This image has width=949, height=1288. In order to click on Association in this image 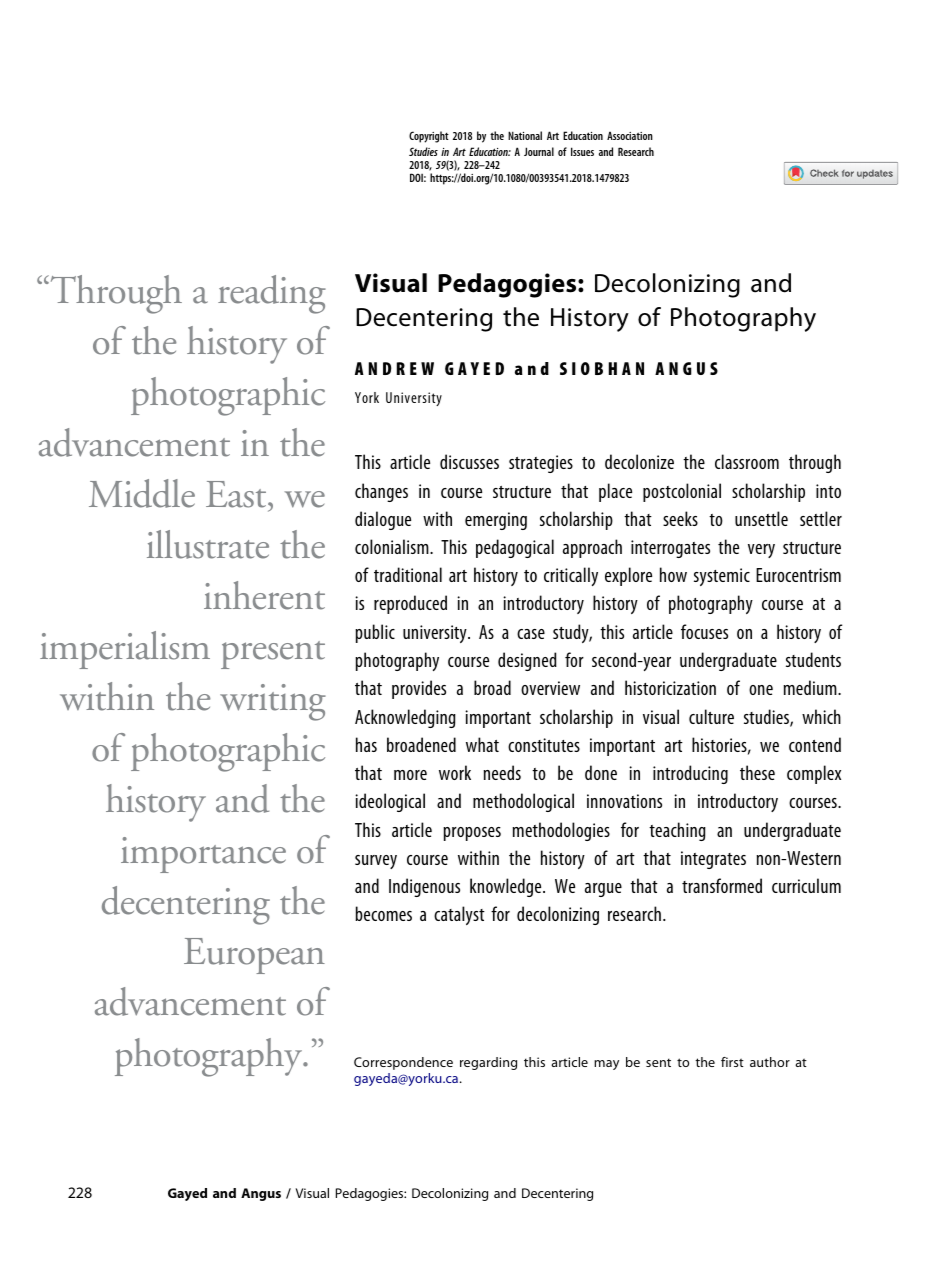, I will do `click(630, 135)`.
